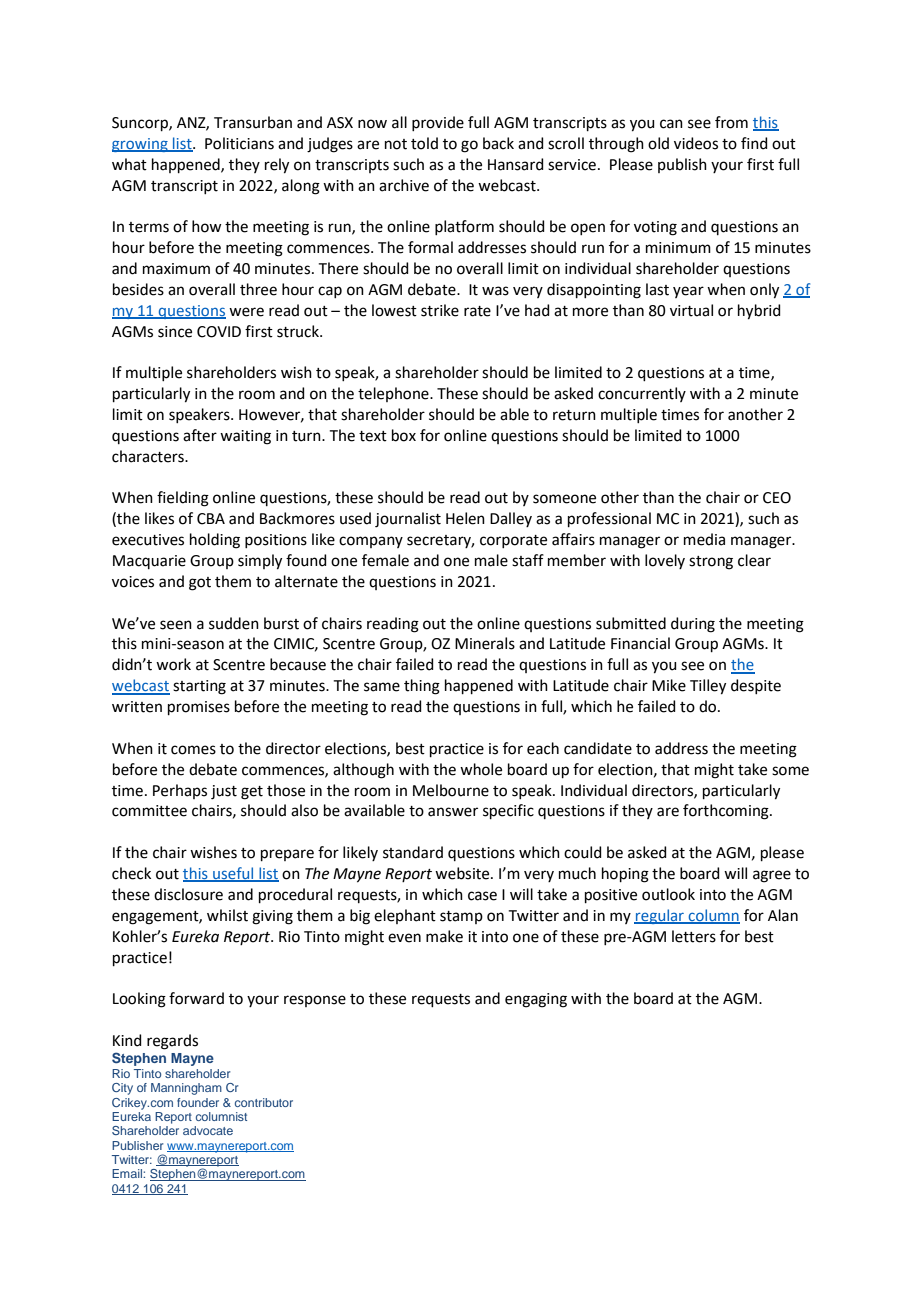  What do you see at coordinates (188, 894) in the image?
I see `disclosure` at bounding box center [188, 894].
